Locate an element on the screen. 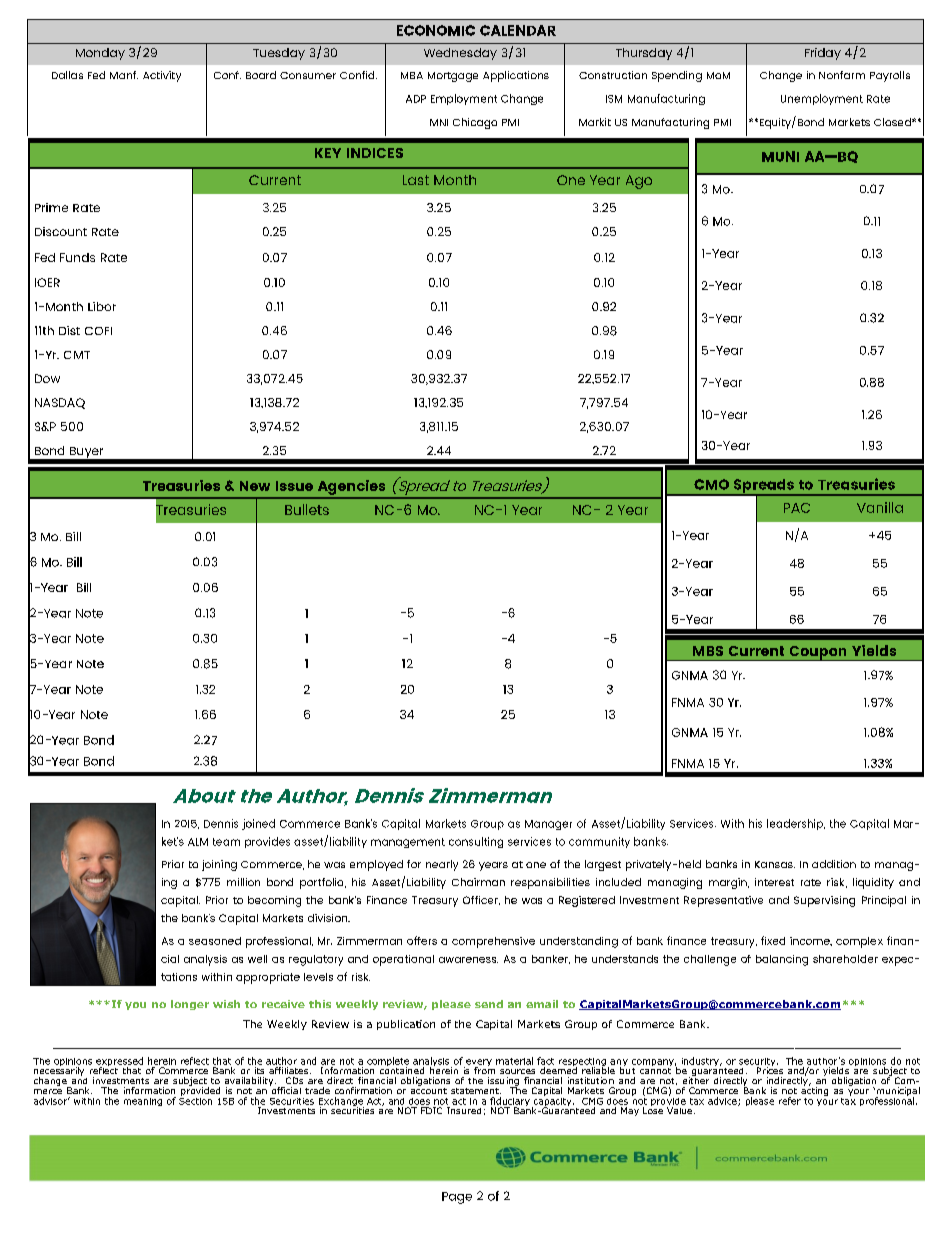  New is located at coordinates (255, 486).
